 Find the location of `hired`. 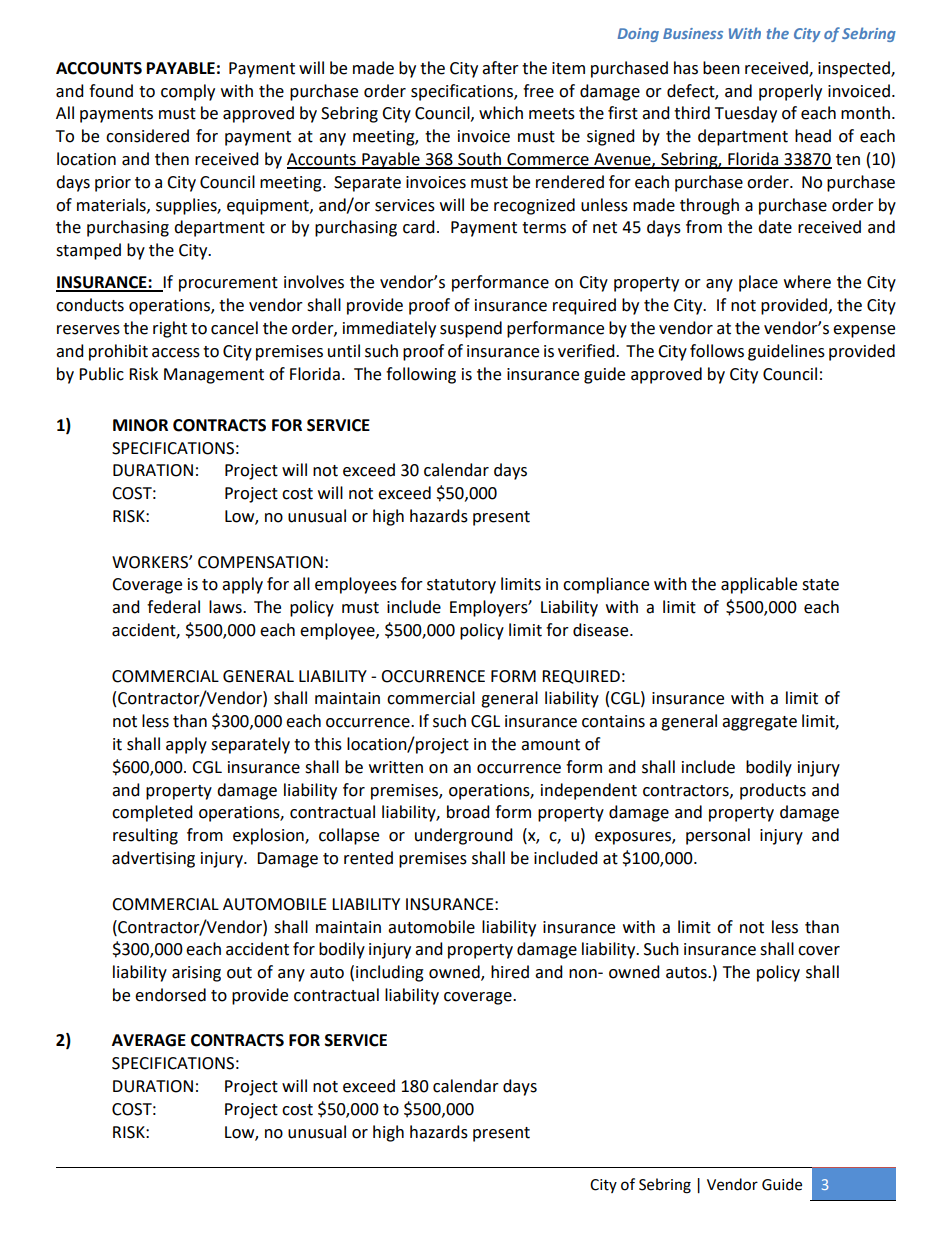

hired is located at coordinates (510, 972).
